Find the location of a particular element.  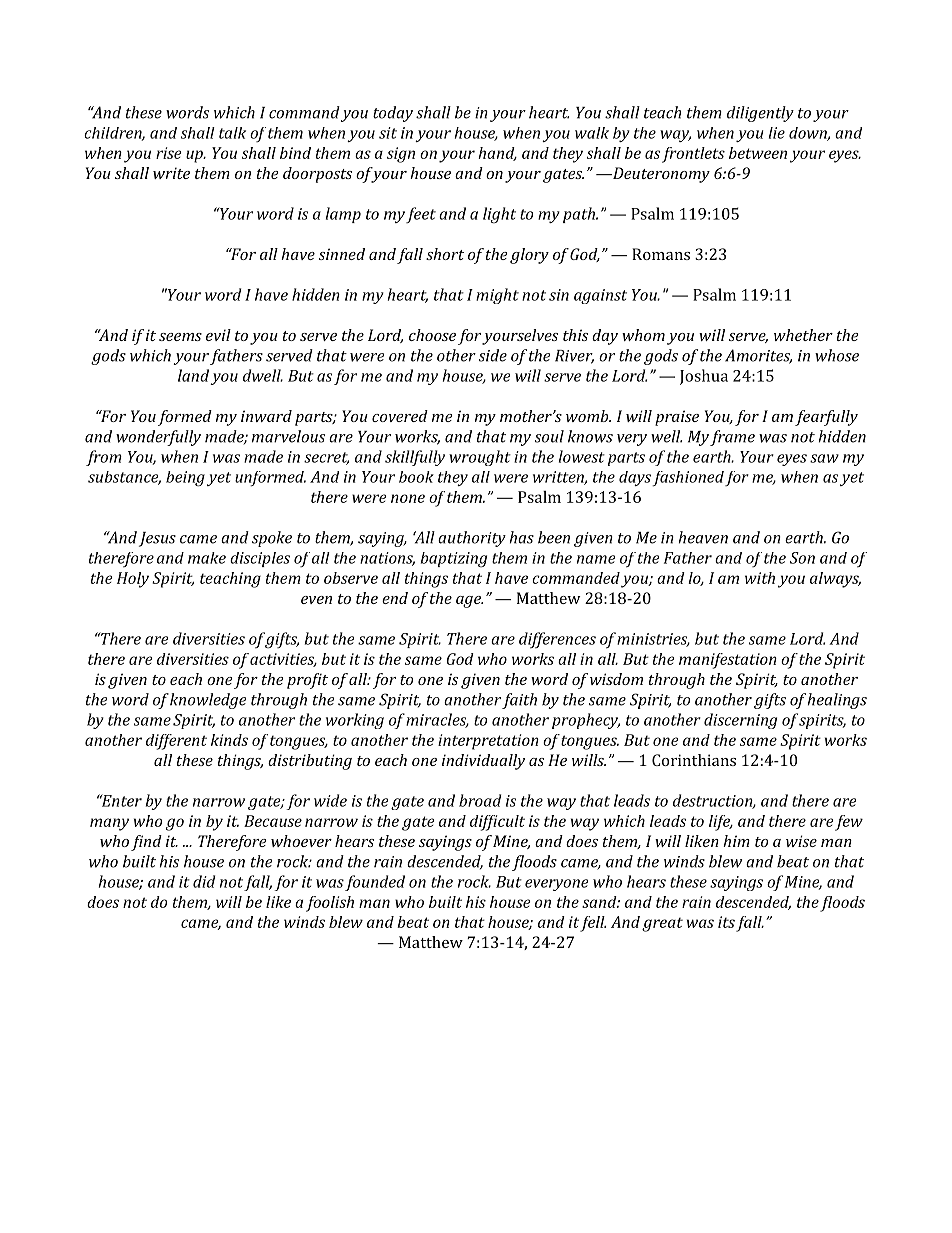

lie is located at coordinates (777, 133).
